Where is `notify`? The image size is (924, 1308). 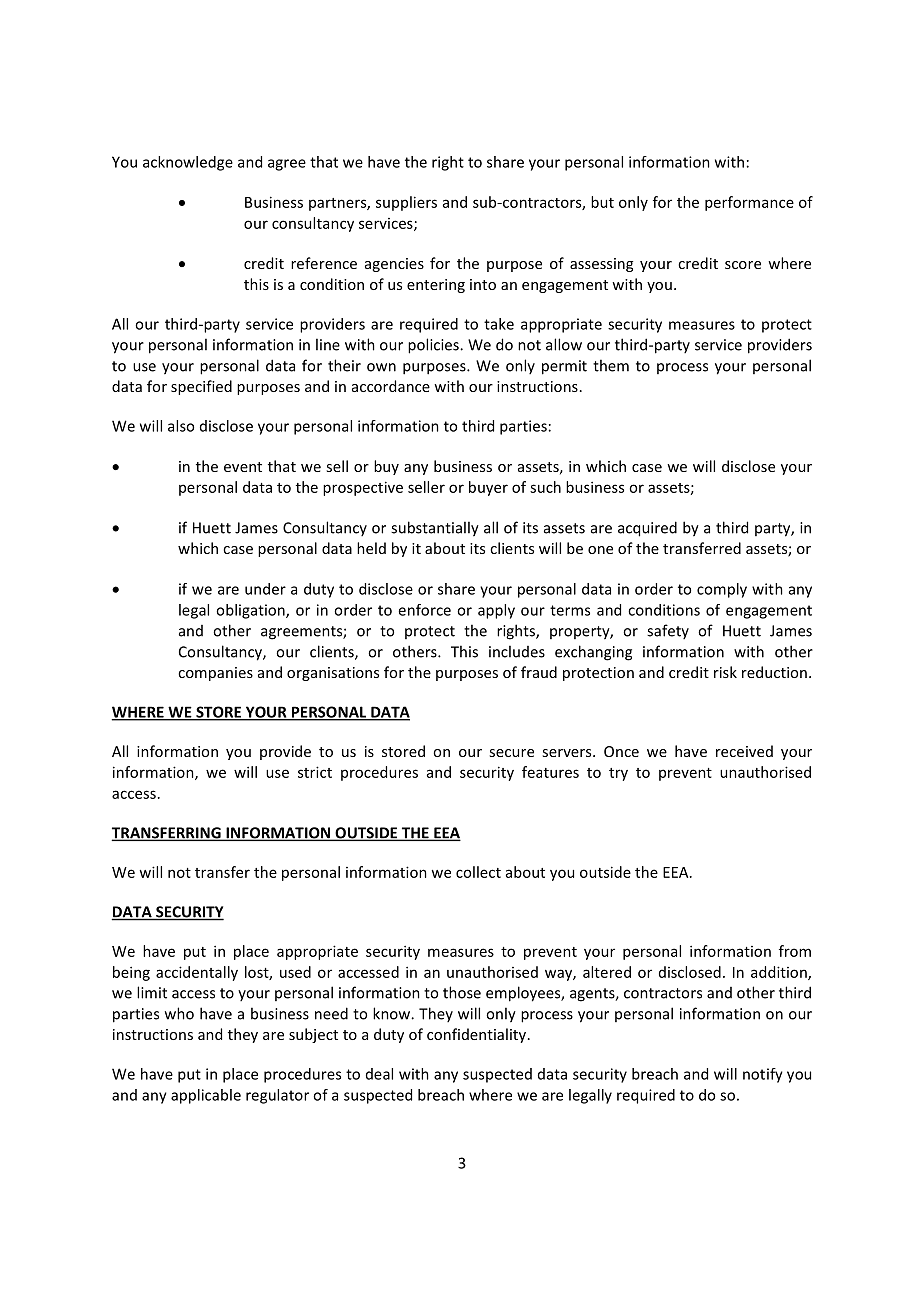 notify is located at coordinates (763, 1075).
